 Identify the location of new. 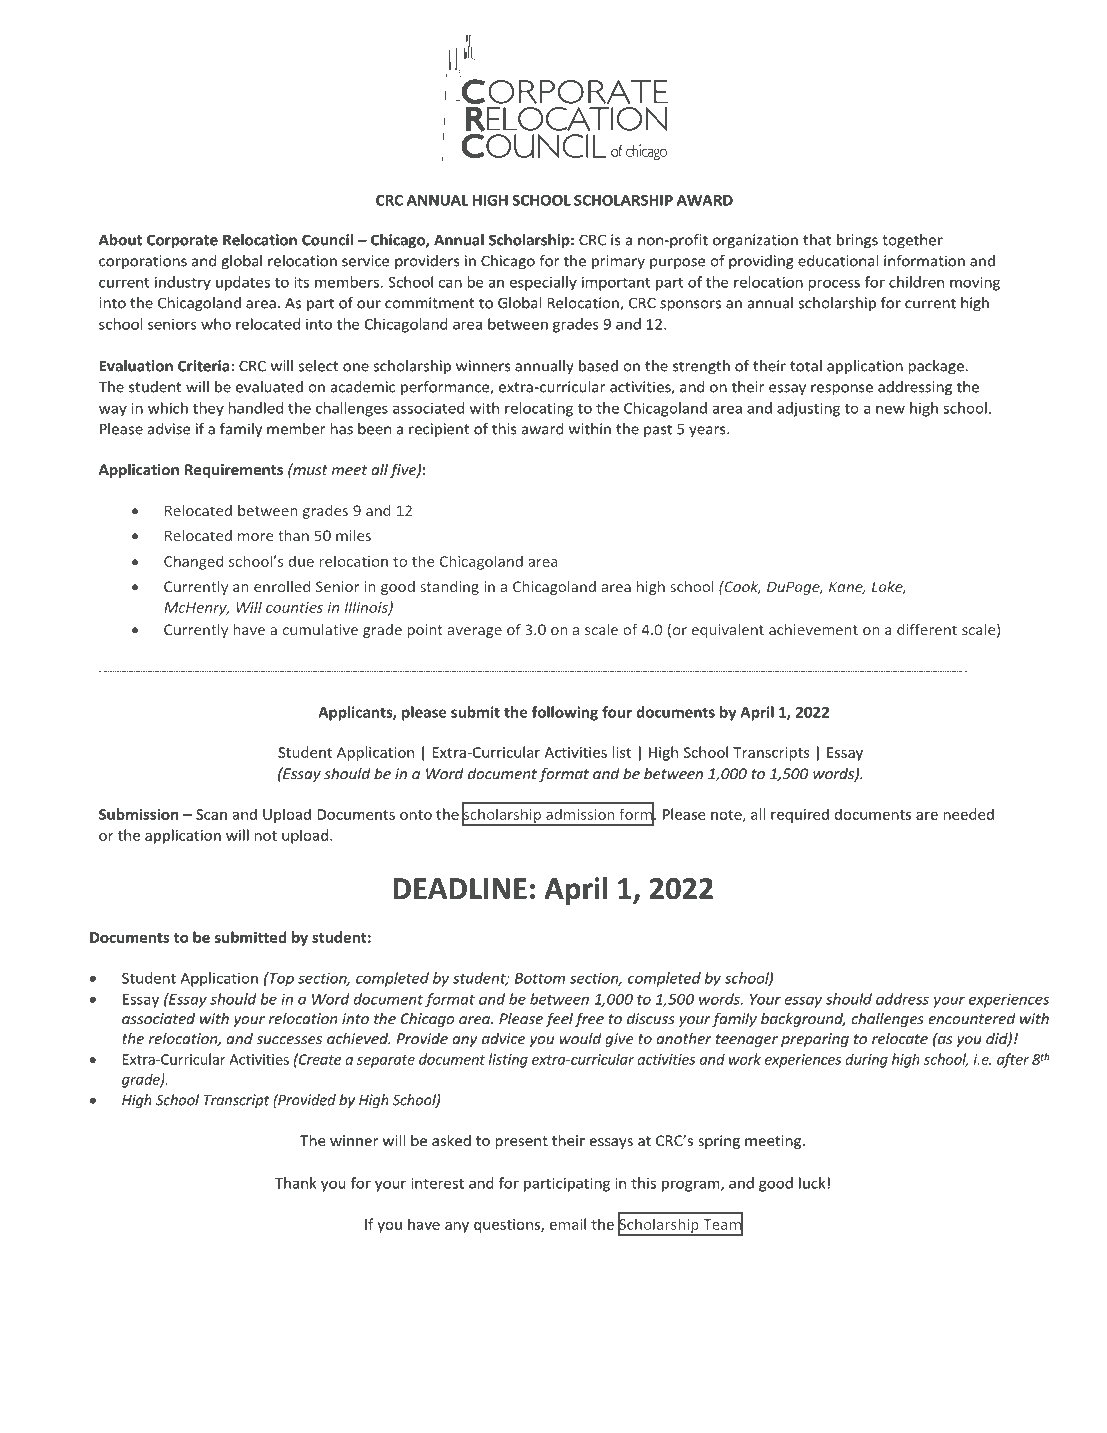
(890, 409).
